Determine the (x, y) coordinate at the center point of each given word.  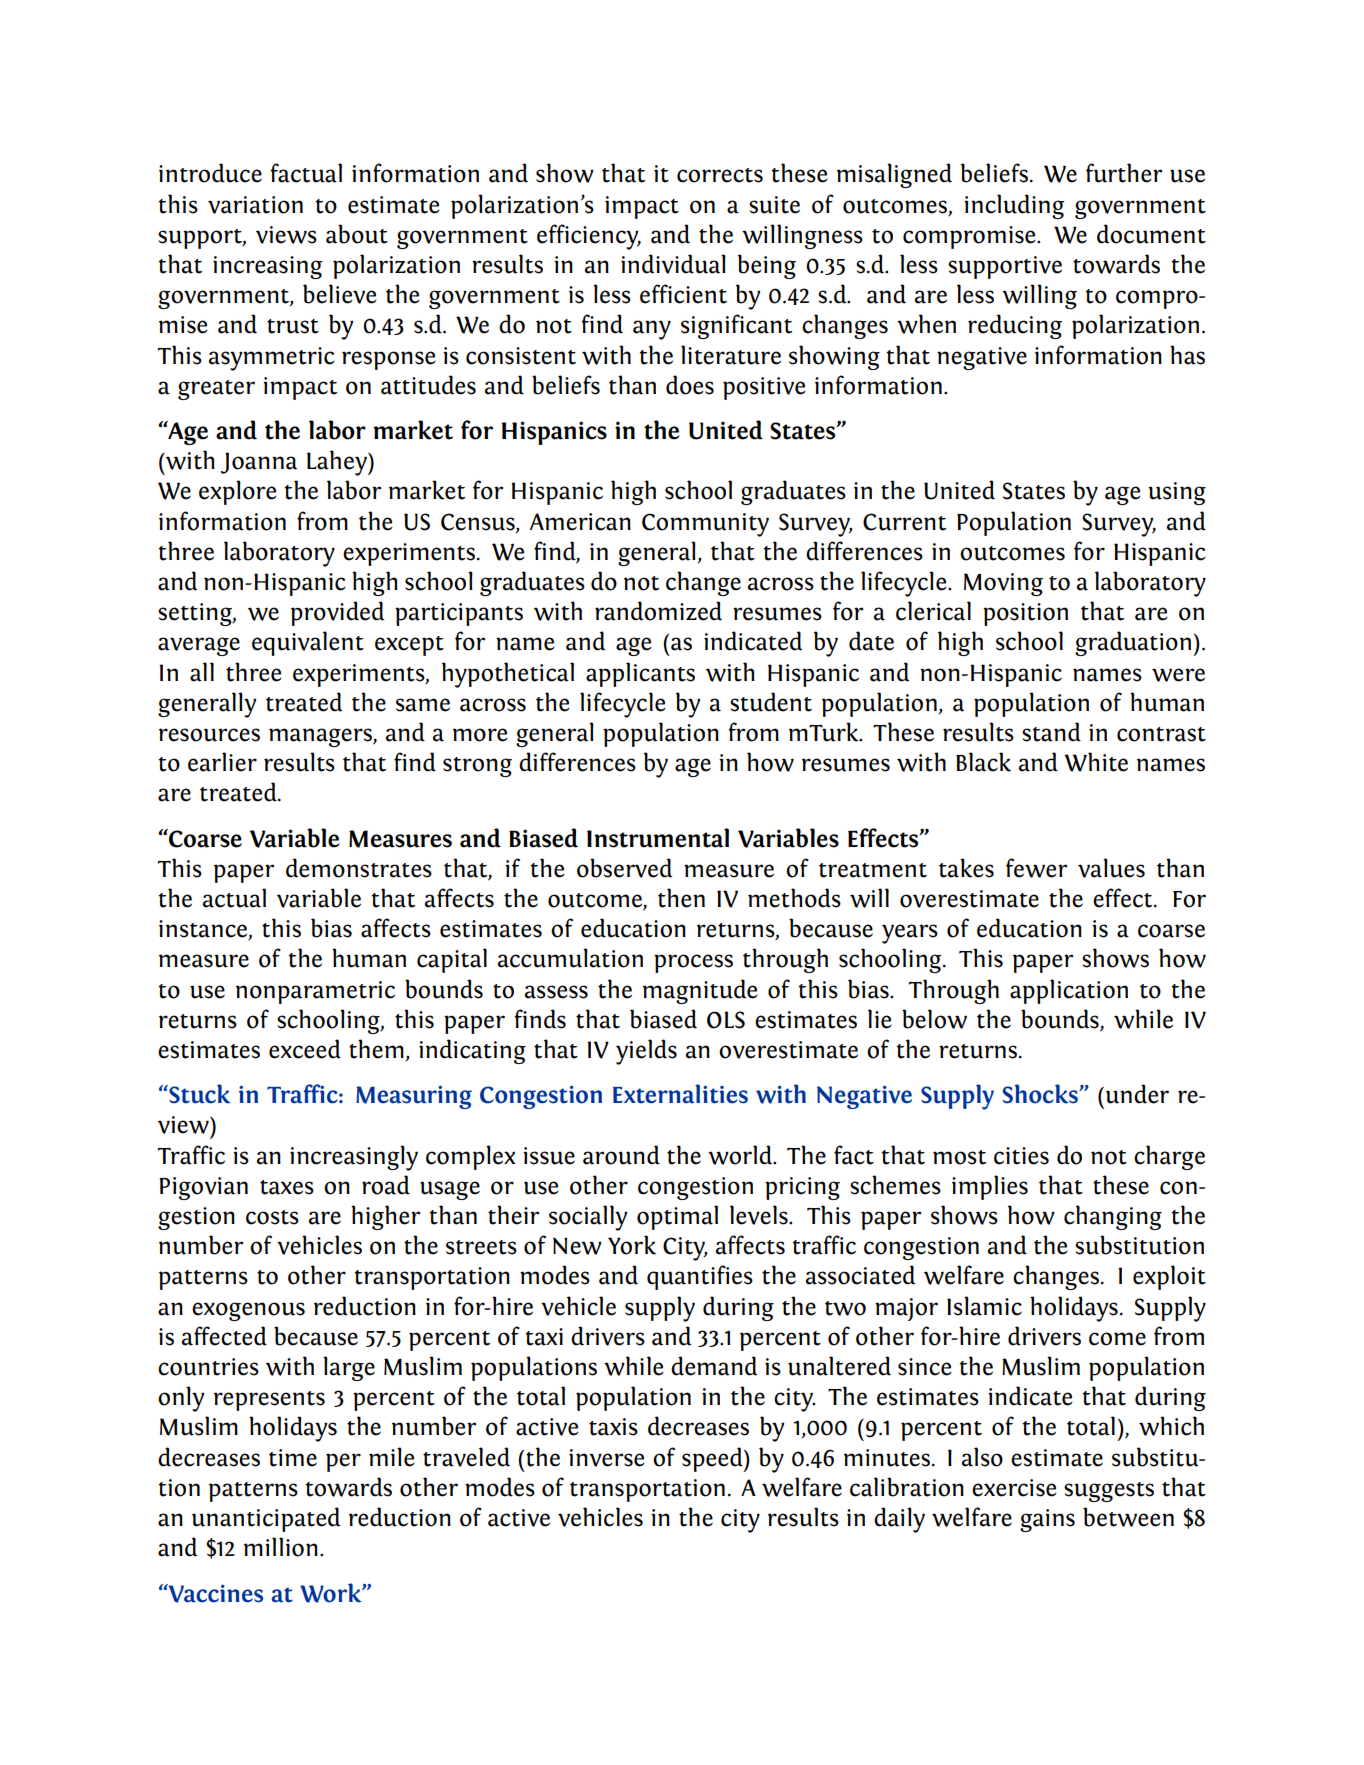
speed (713, 1459)
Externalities (680, 1094)
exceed (305, 1049)
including (1014, 206)
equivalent (308, 643)
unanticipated (266, 1519)
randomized (658, 611)
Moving (1003, 584)
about (357, 234)
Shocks (1041, 1094)
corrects (720, 175)
